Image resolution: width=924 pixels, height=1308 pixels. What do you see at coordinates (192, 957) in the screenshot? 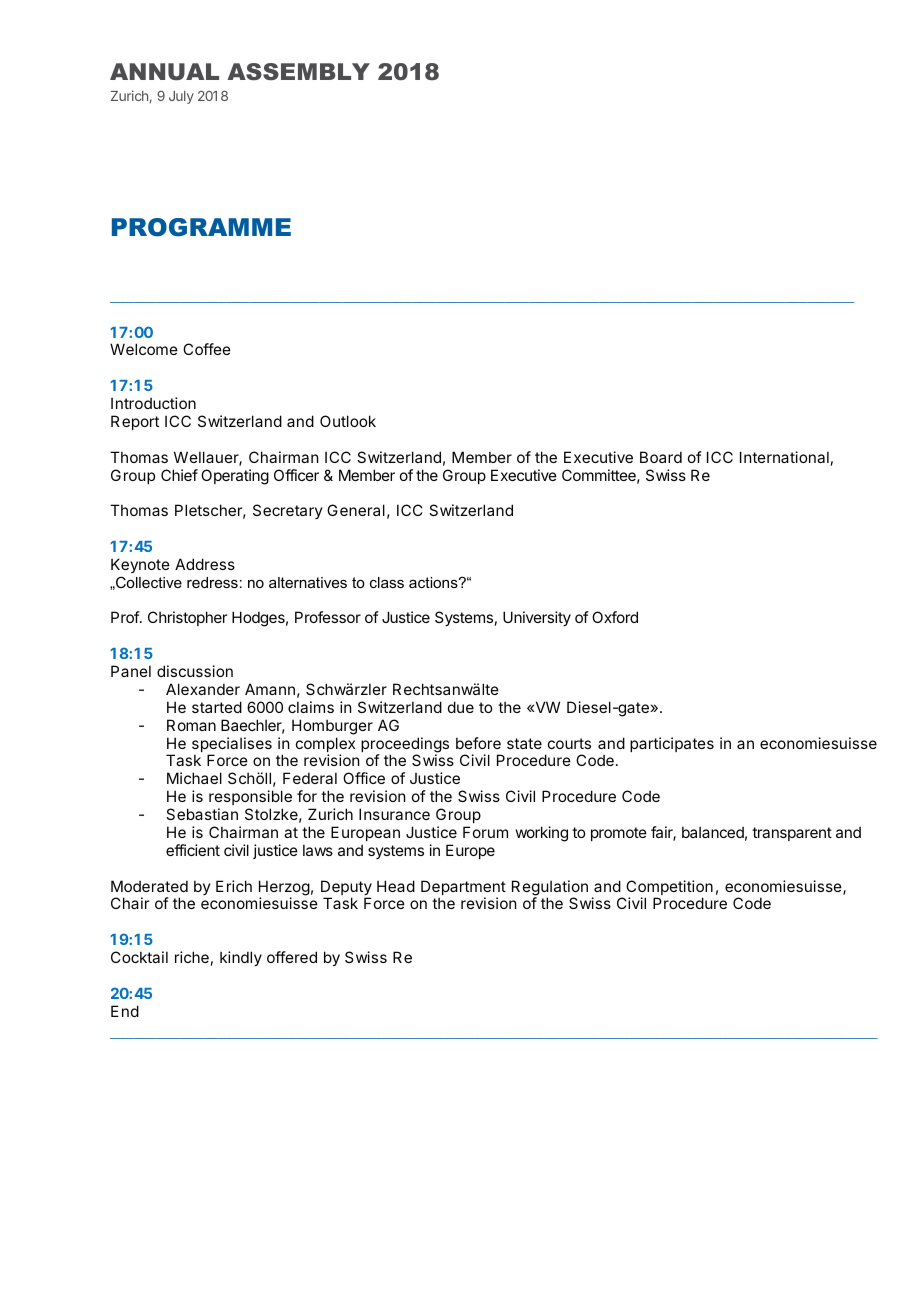
I see `riche` at bounding box center [192, 957].
